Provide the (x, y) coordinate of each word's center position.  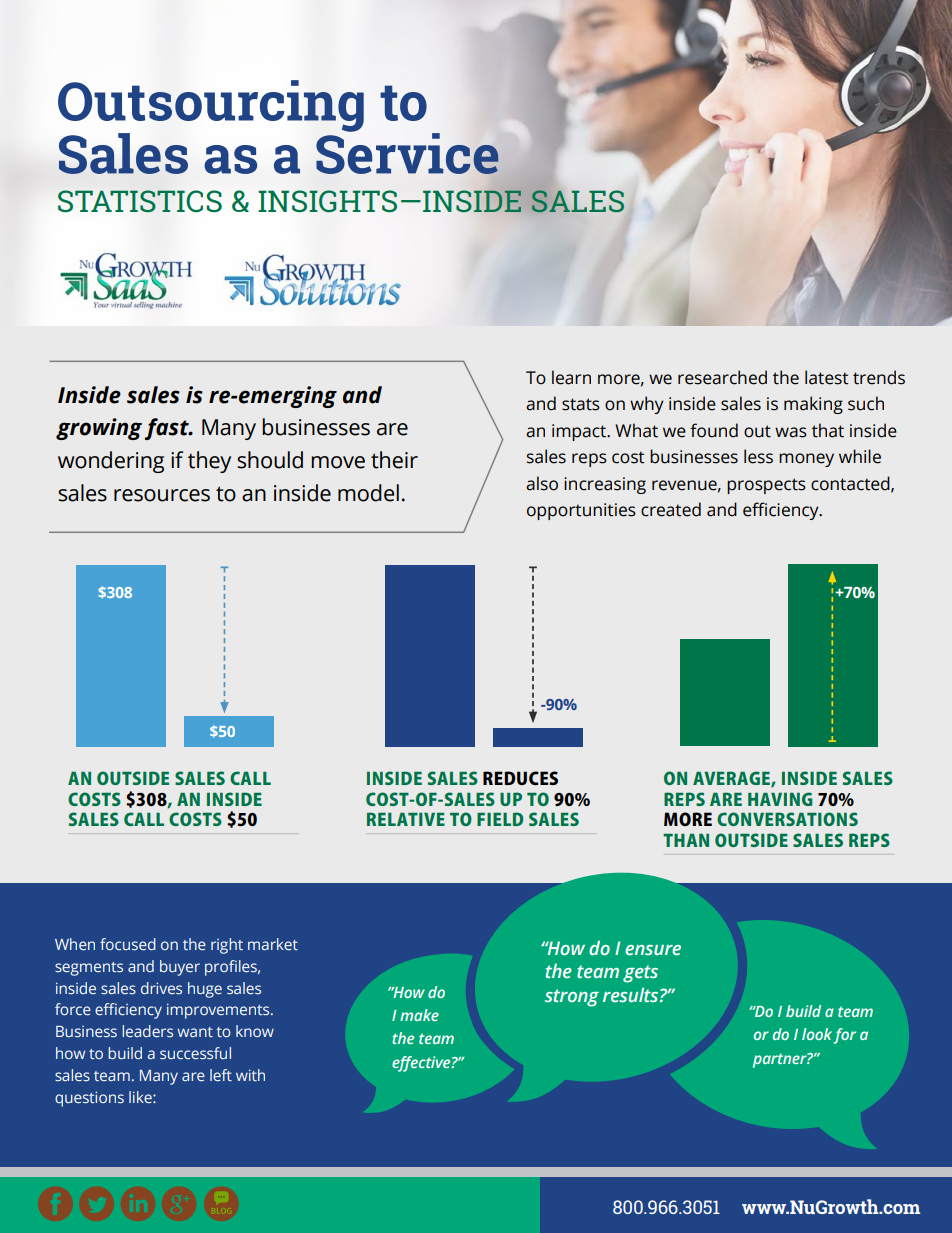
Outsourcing (211, 107)
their (394, 460)
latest (827, 377)
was (791, 432)
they (209, 462)
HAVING (780, 799)
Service (407, 152)
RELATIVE (406, 819)
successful (195, 1053)
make (419, 1015)
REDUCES (520, 778)
